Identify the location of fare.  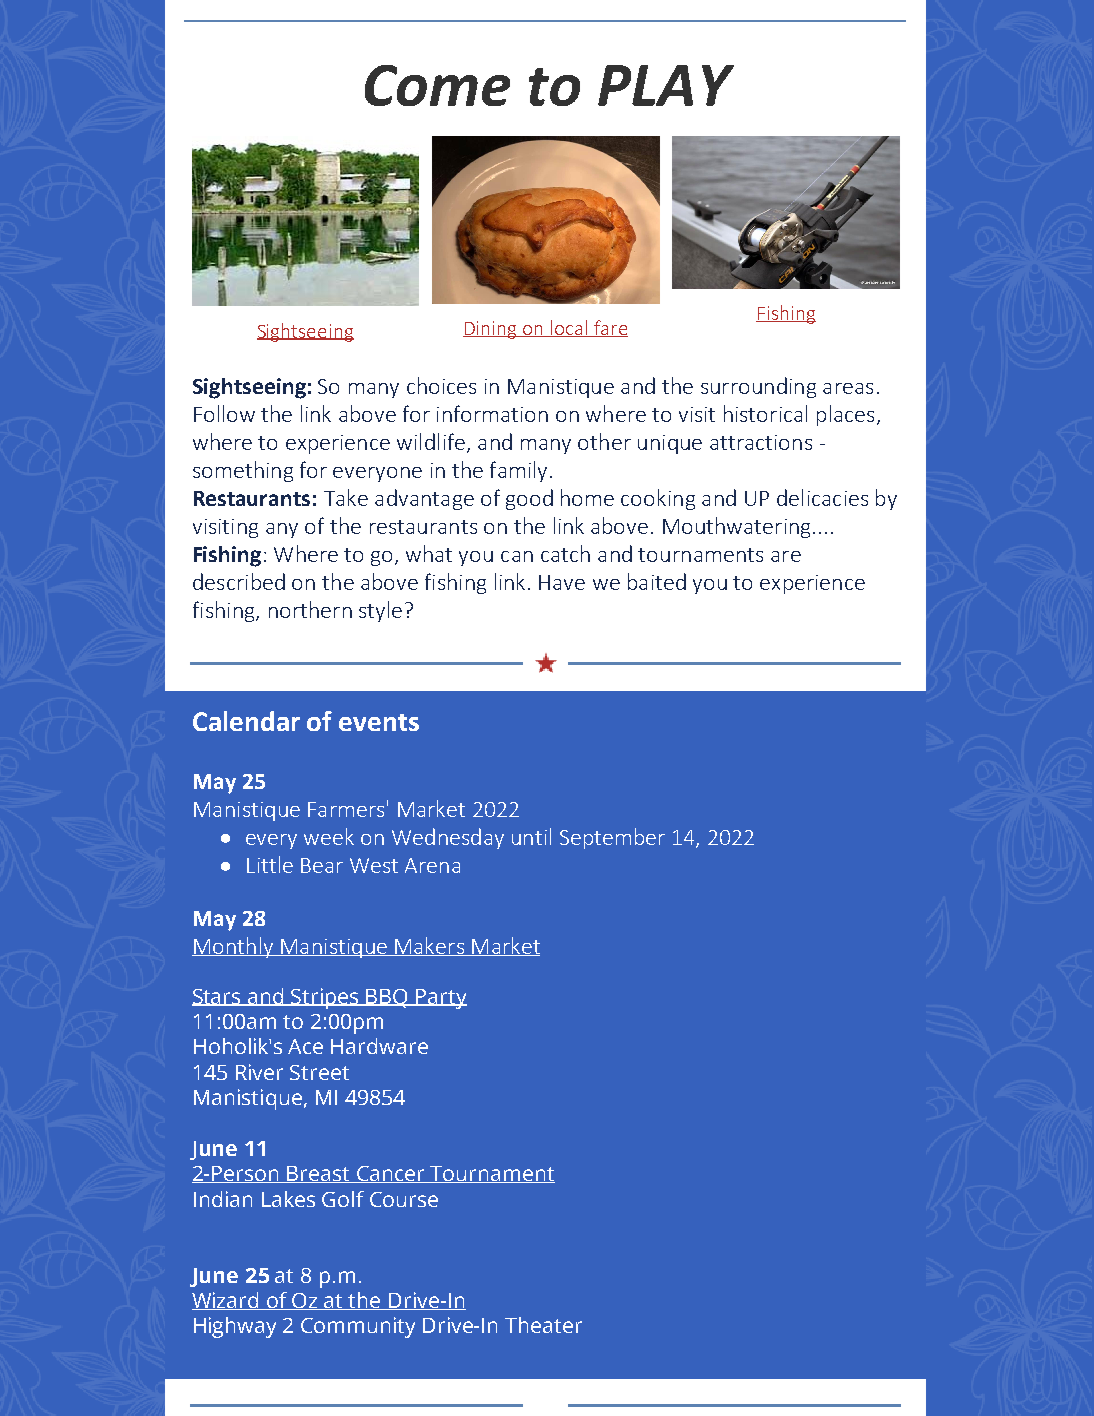
(610, 328).
